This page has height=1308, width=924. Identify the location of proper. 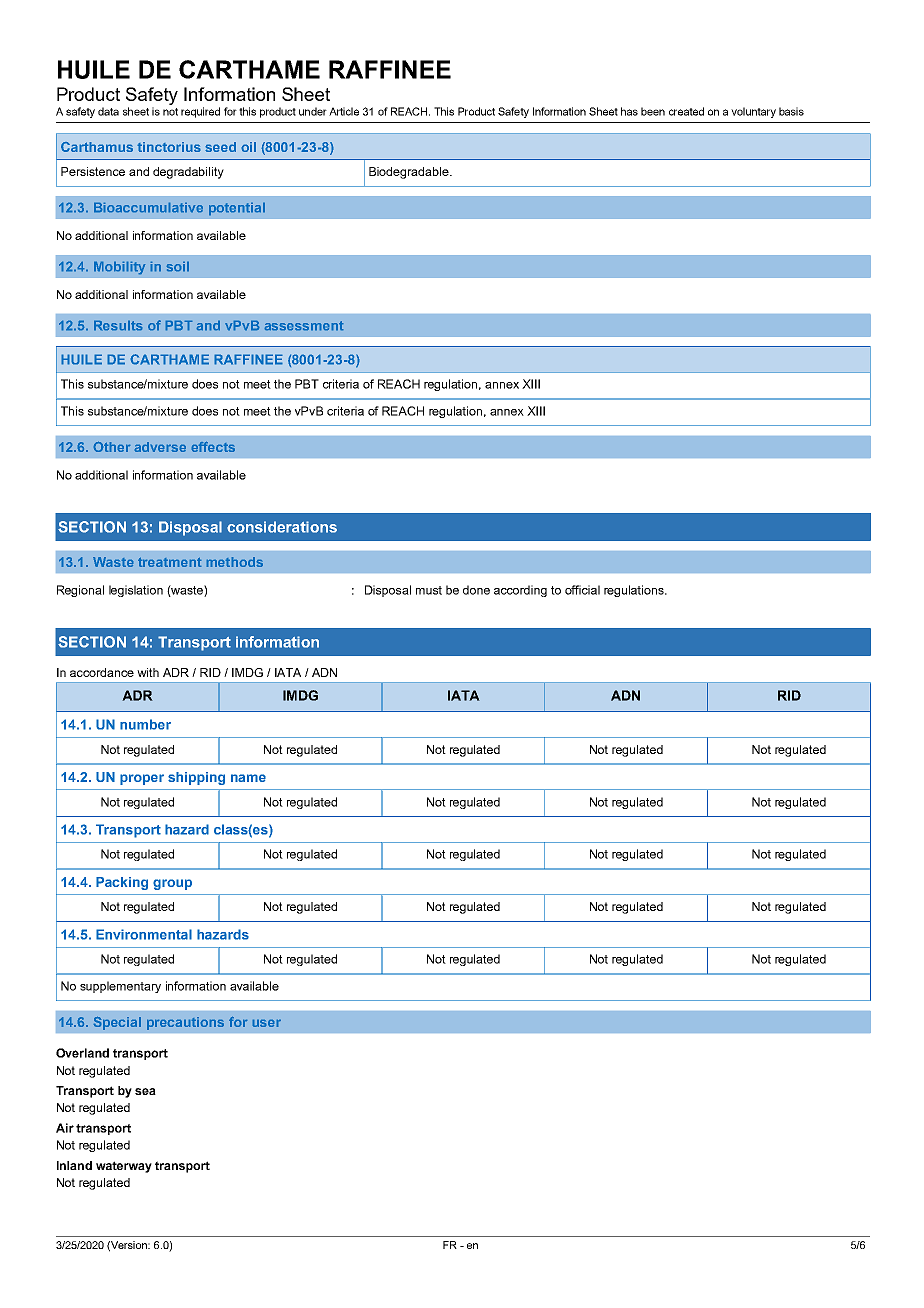
(142, 779).
